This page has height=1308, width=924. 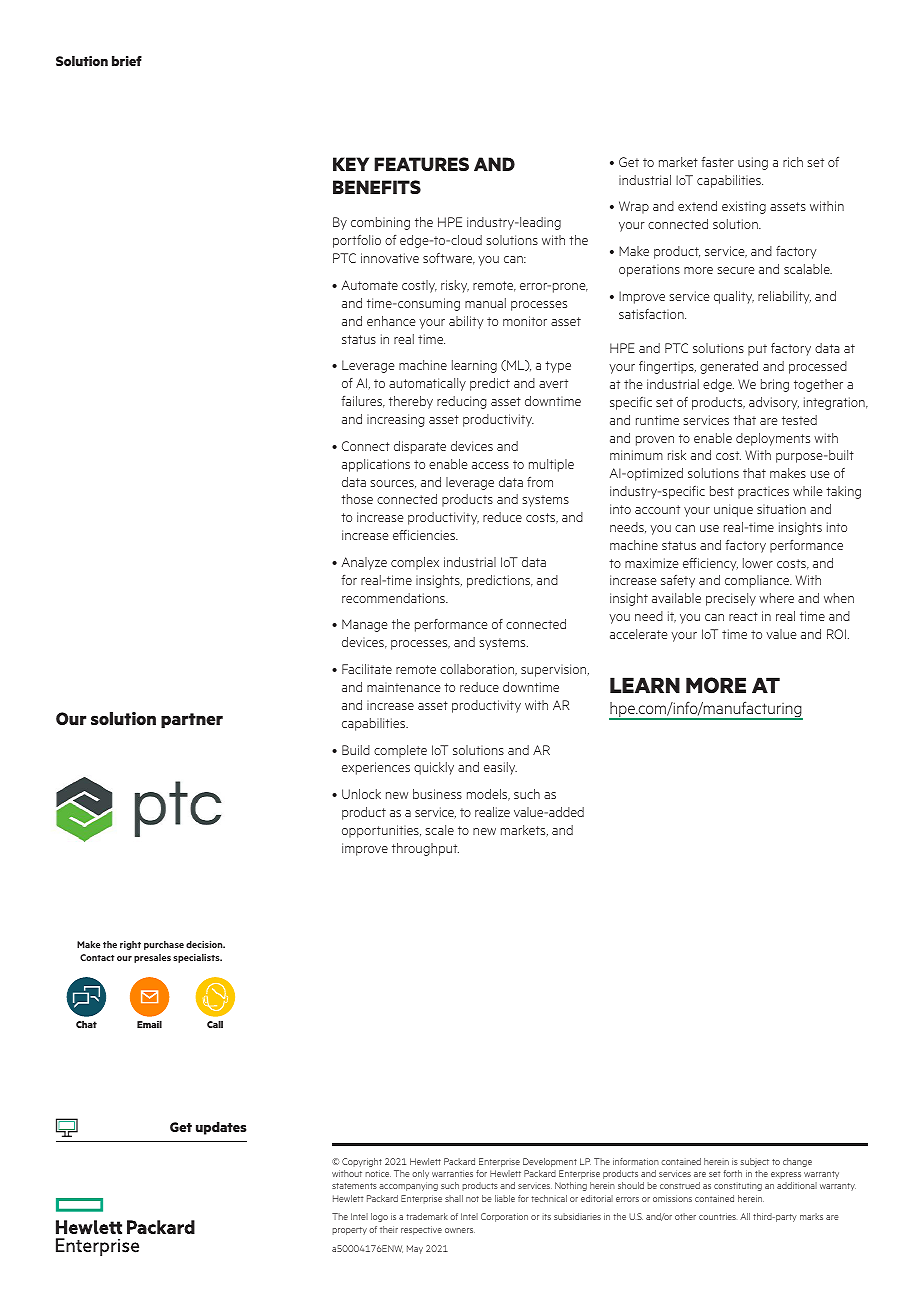 I want to click on owners, so click(x=460, y=1230).
